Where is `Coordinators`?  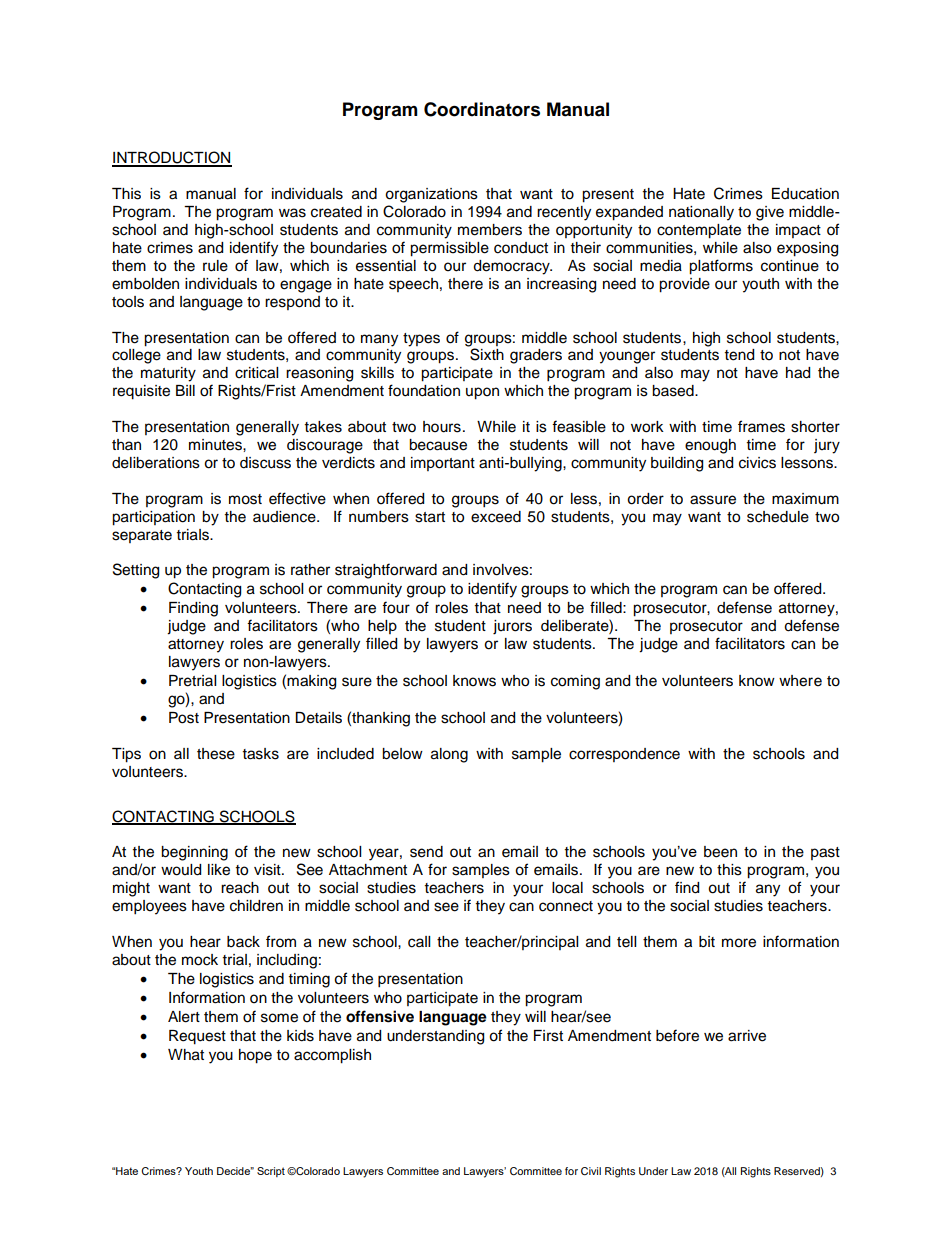
Coordinators is located at coordinates (482, 109).
